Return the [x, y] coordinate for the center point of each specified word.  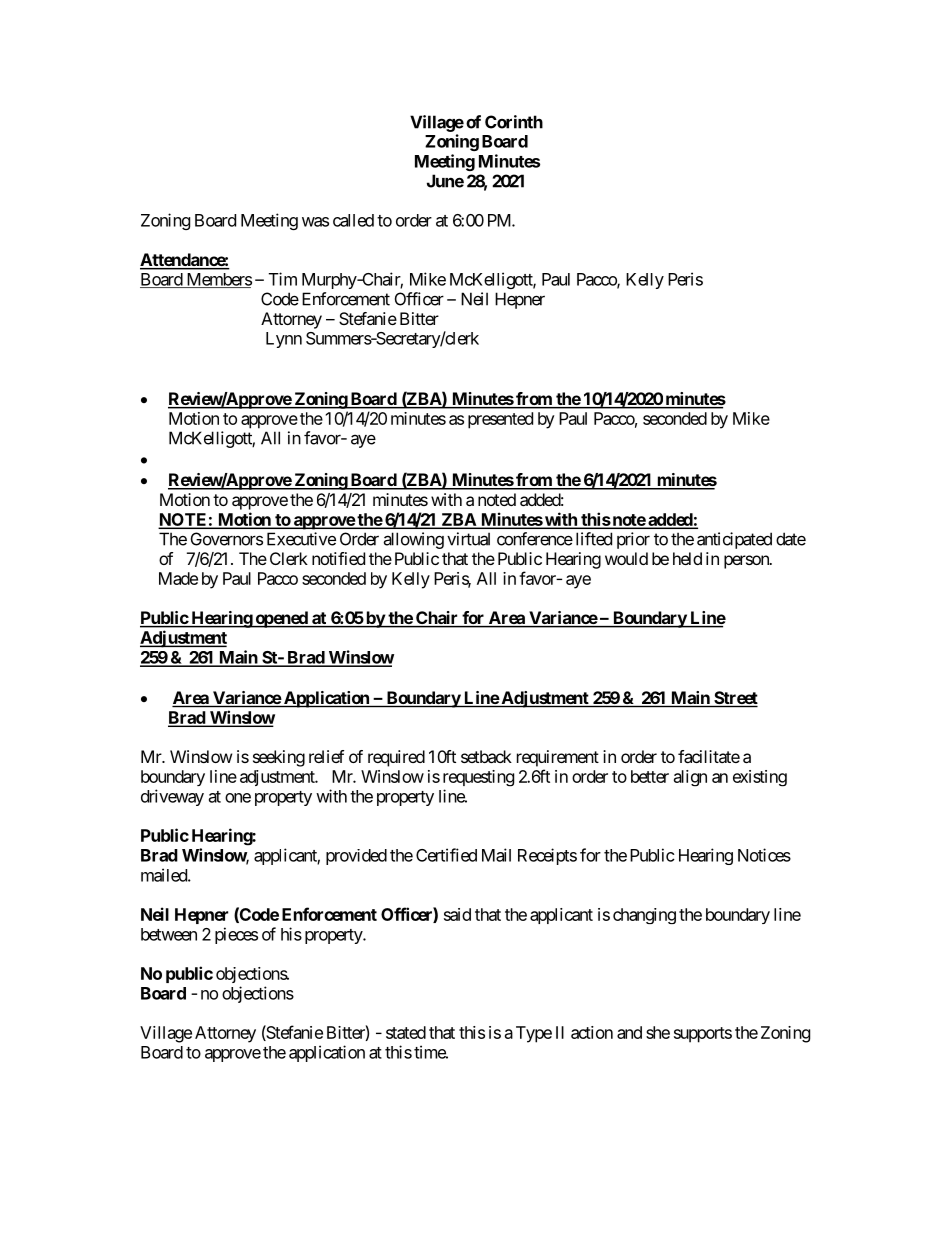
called [353, 220]
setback [486, 756]
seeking [279, 758]
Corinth [514, 122]
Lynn [284, 340]
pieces [236, 935]
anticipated [734, 540]
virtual [468, 539]
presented [500, 420]
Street [735, 699]
